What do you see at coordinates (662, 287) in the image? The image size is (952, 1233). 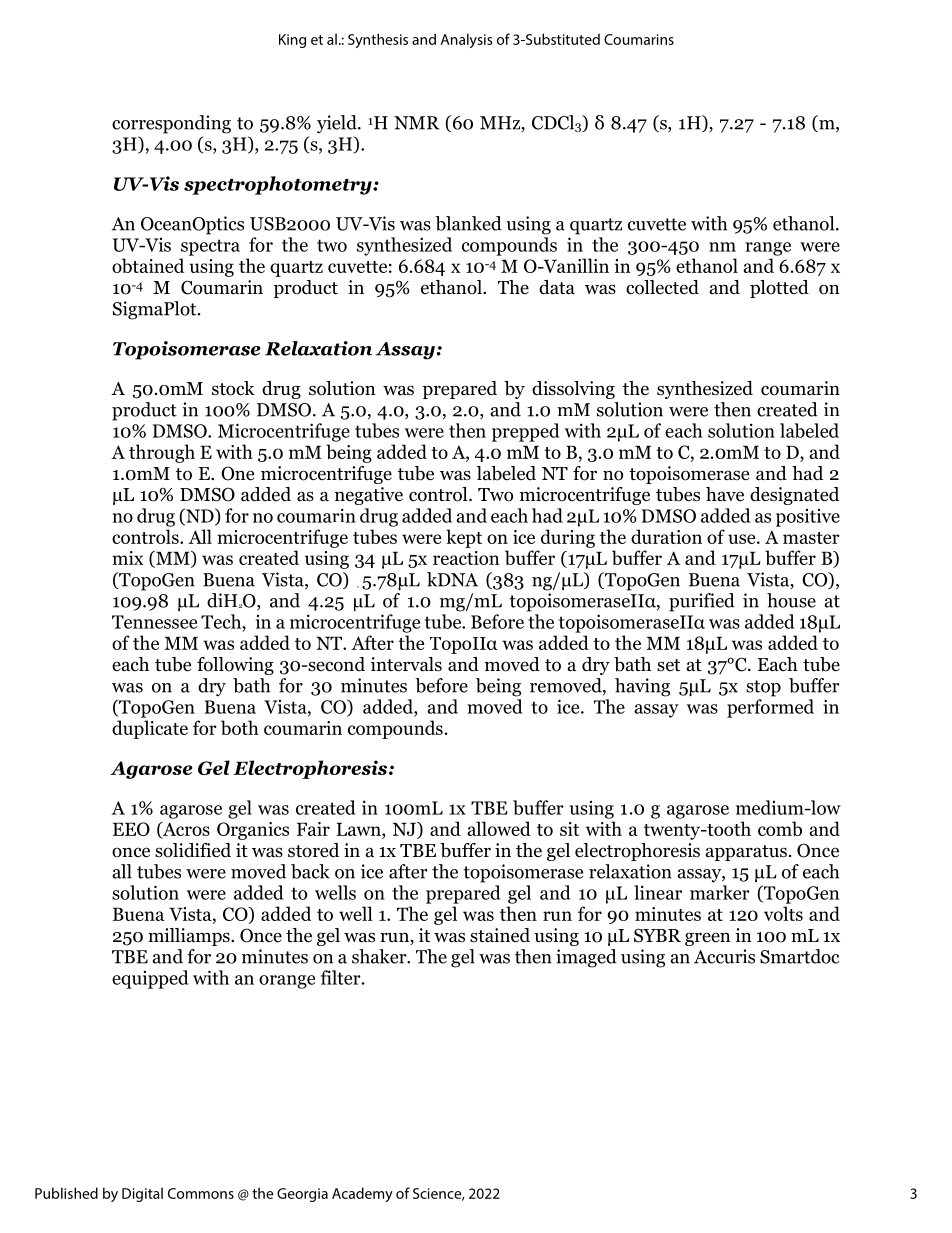 I see `collected` at bounding box center [662, 287].
